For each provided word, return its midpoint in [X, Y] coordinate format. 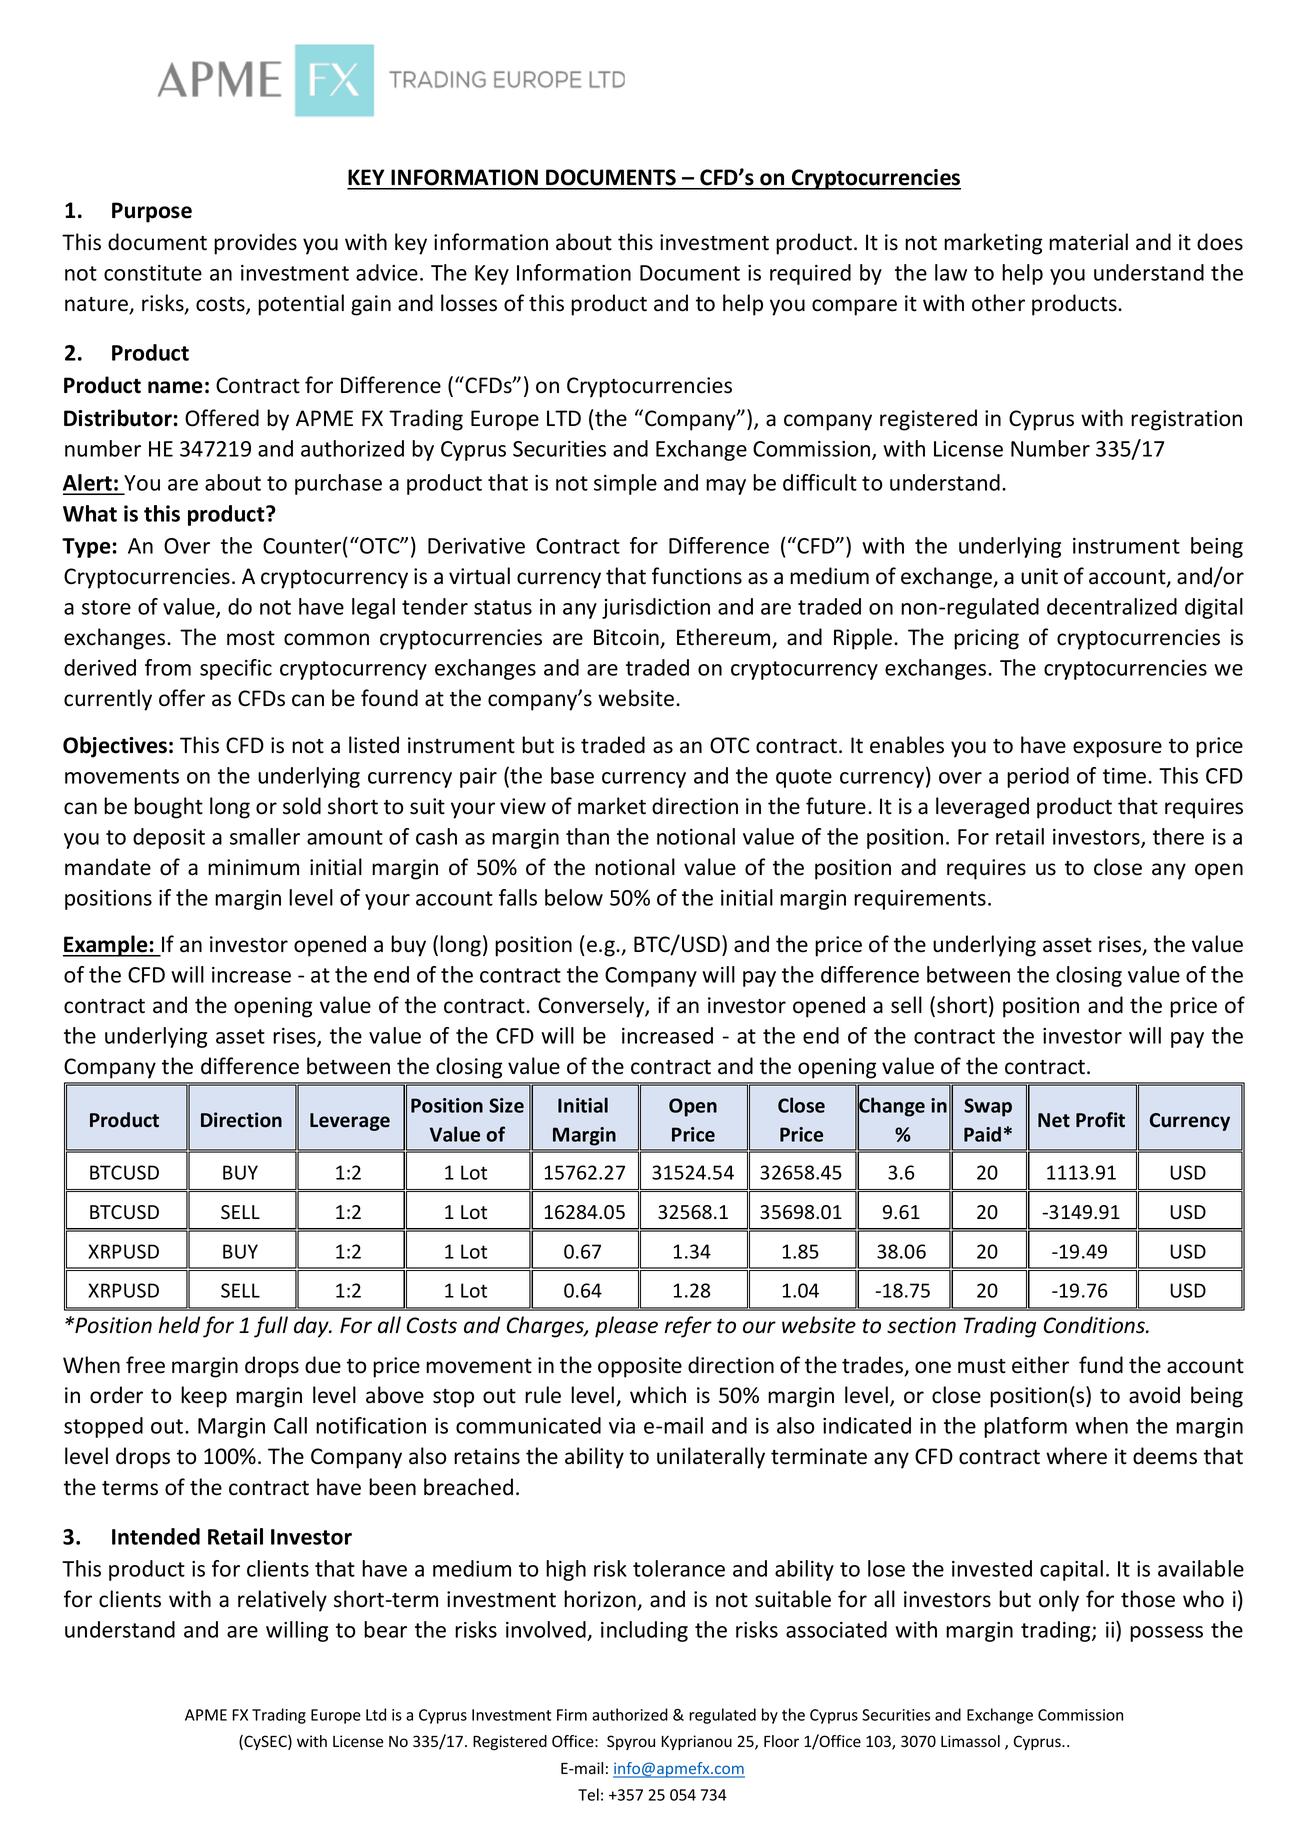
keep [204, 1397]
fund [1101, 1365]
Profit [1100, 1120]
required [810, 274]
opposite [640, 1367]
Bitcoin [627, 638]
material [1088, 242]
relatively [282, 1601]
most [251, 638]
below [574, 897]
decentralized [1112, 606]
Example [106, 946]
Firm [572, 1715]
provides [255, 244]
